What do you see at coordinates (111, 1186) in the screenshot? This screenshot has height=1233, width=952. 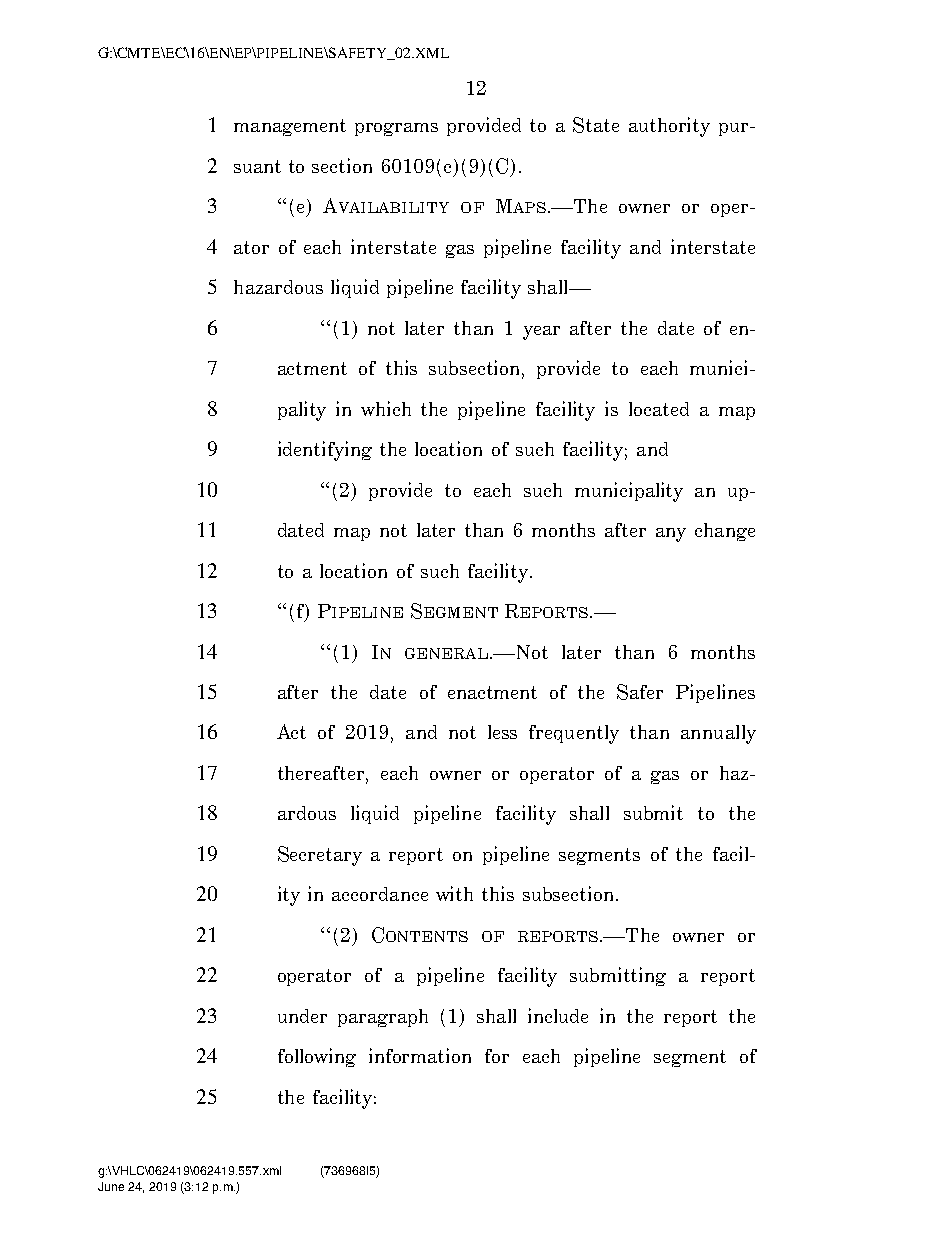 I see `June` at bounding box center [111, 1186].
